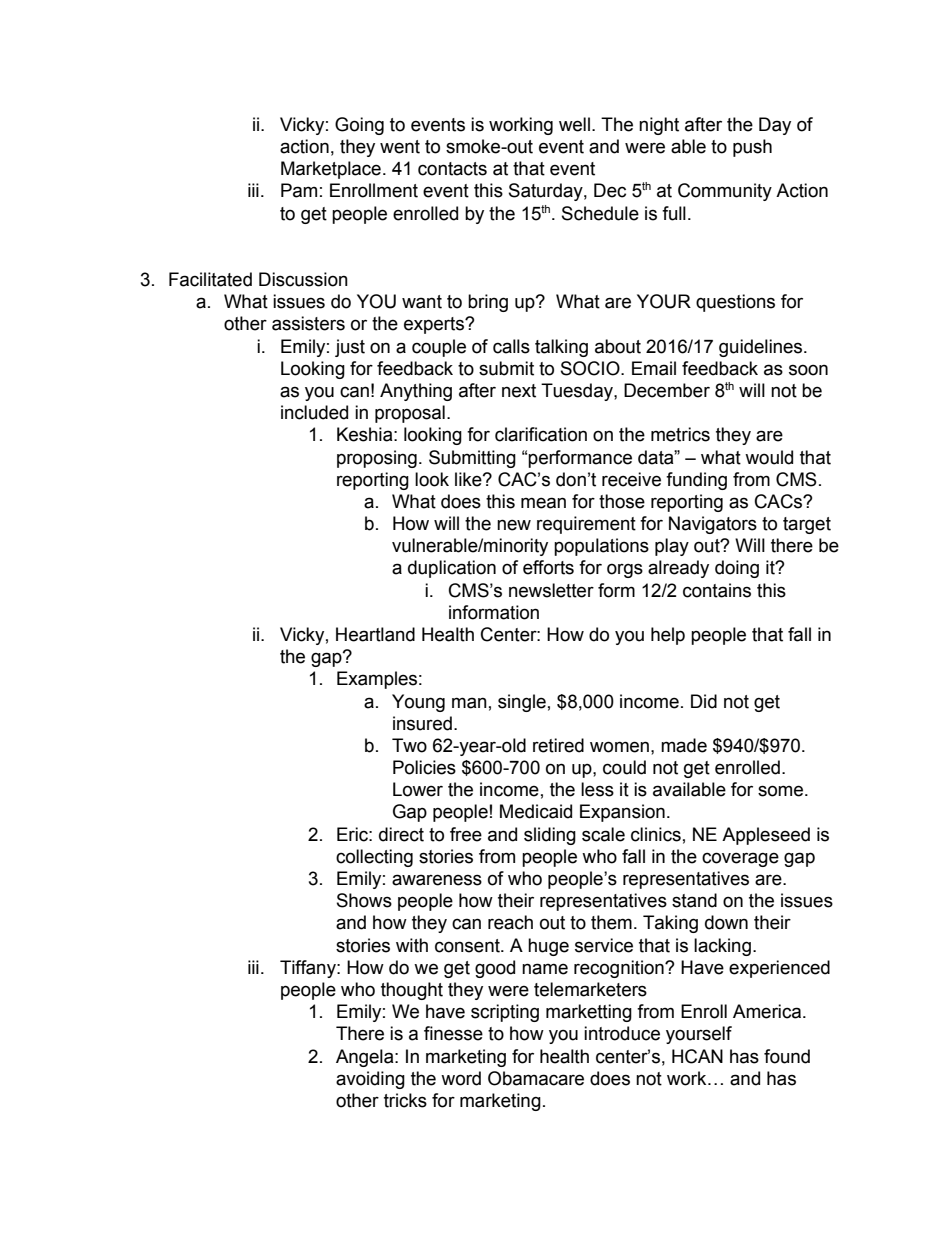 This screenshot has width=952, height=1233. I want to click on Heartland, so click(375, 634).
